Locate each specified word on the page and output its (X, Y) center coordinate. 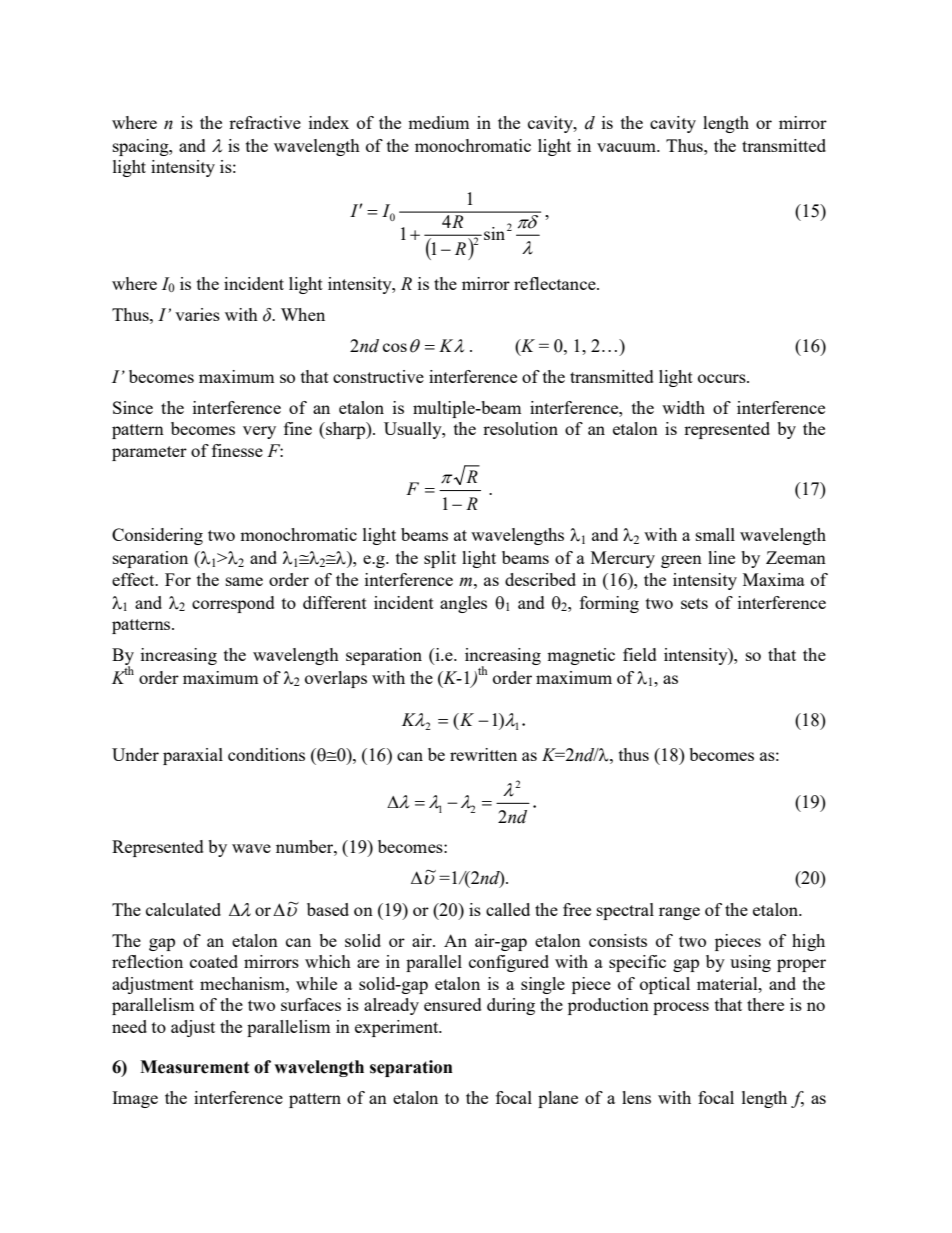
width (683, 407)
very (259, 432)
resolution (520, 428)
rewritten (483, 754)
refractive (265, 122)
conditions (266, 754)
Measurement (194, 1067)
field (640, 654)
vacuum (627, 147)
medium (438, 122)
